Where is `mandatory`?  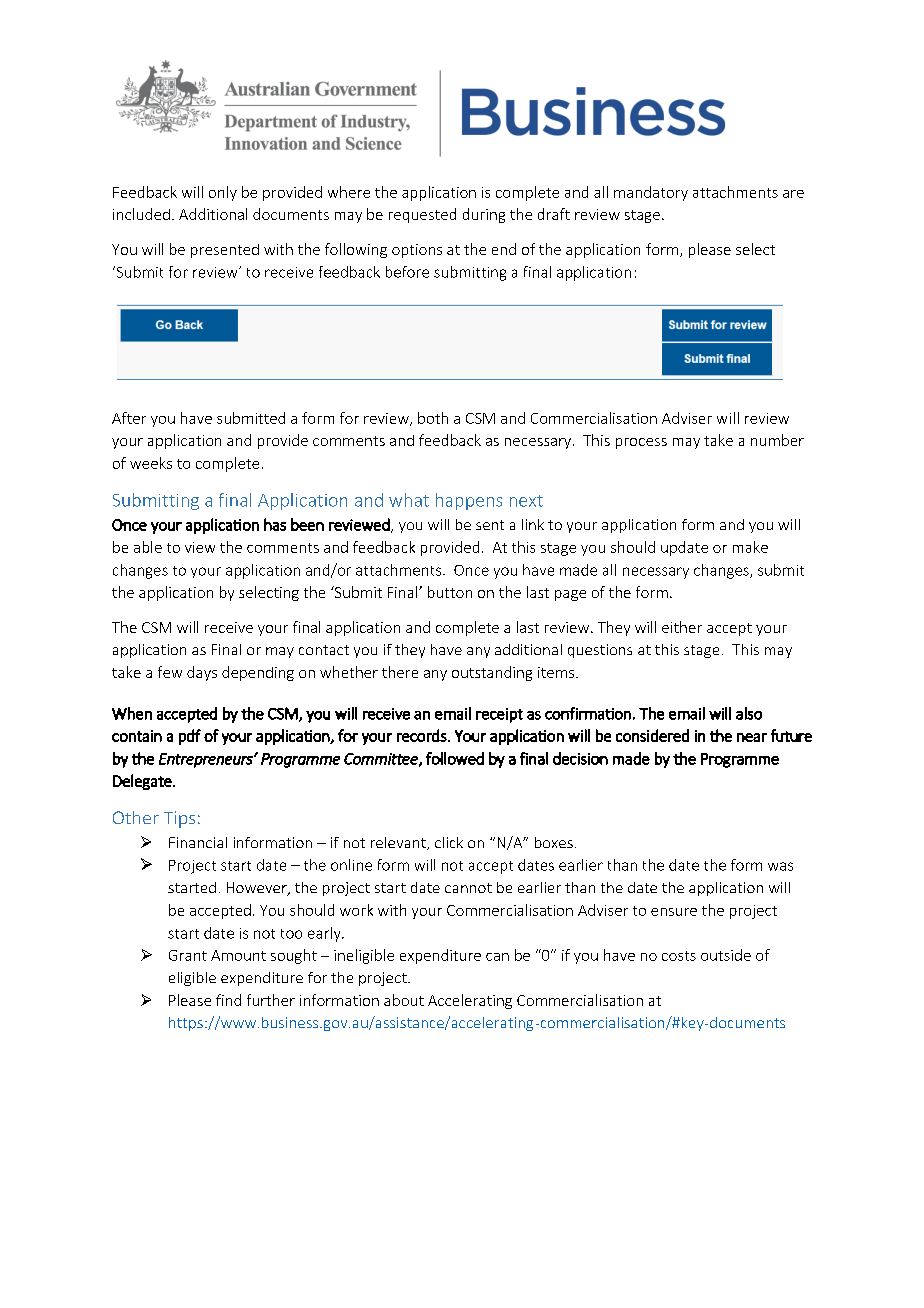
mandatory is located at coordinates (651, 193).
